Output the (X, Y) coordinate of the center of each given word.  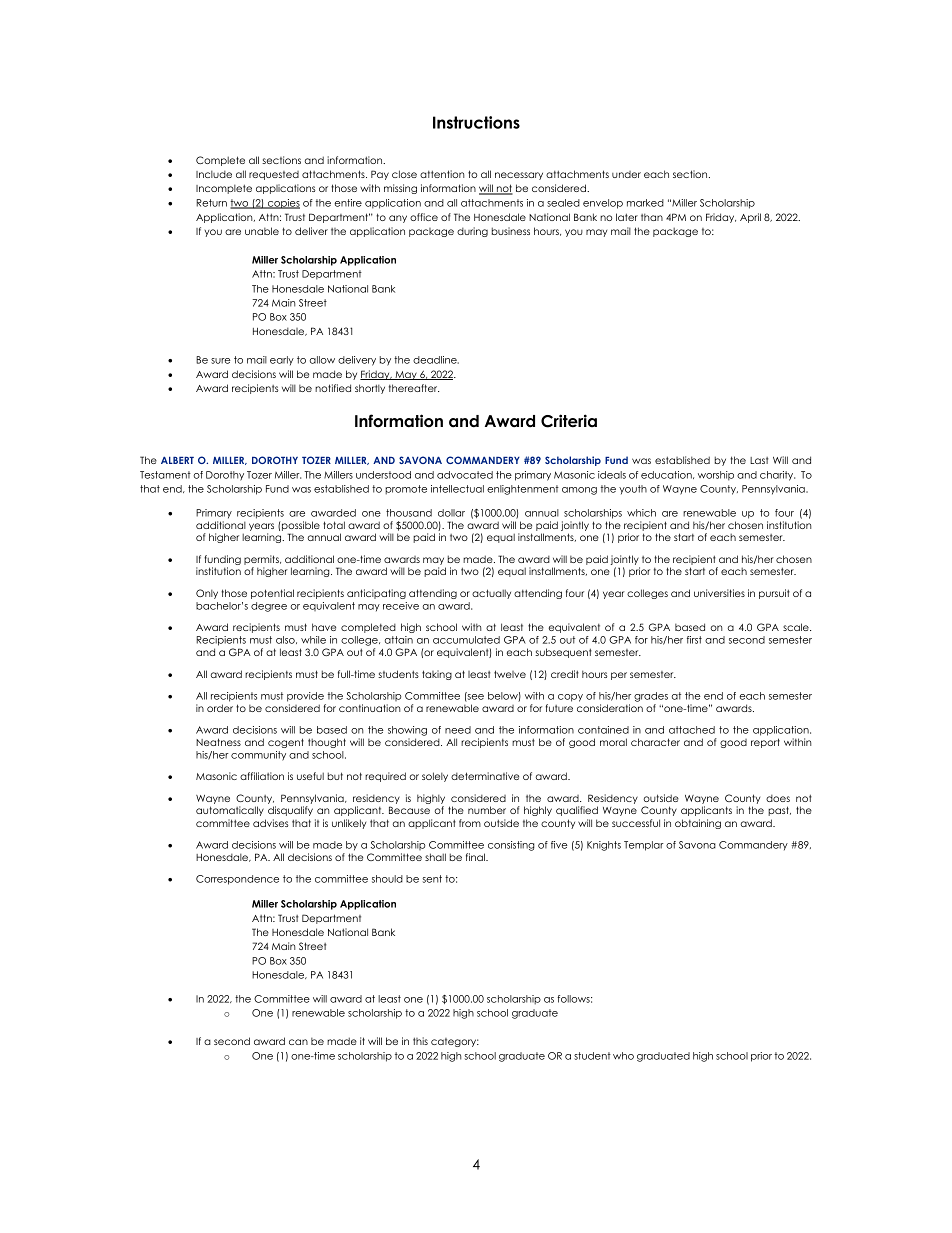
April (750, 218)
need (458, 730)
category (455, 1042)
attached (692, 730)
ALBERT (177, 460)
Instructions (476, 122)
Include (214, 174)
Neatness (218, 742)
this (420, 1041)
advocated (465, 475)
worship (716, 476)
